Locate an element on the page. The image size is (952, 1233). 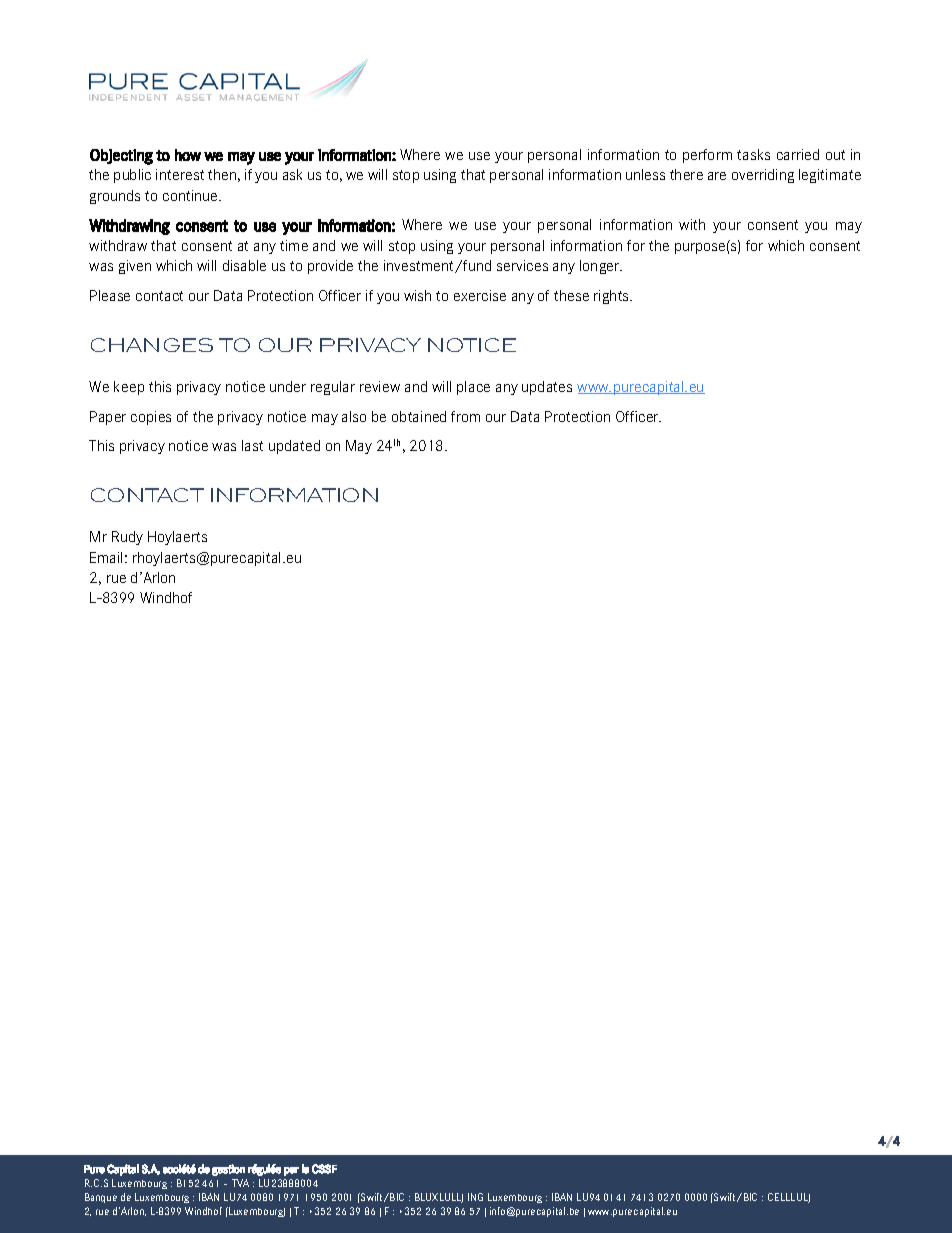
Rudy is located at coordinates (127, 538).
